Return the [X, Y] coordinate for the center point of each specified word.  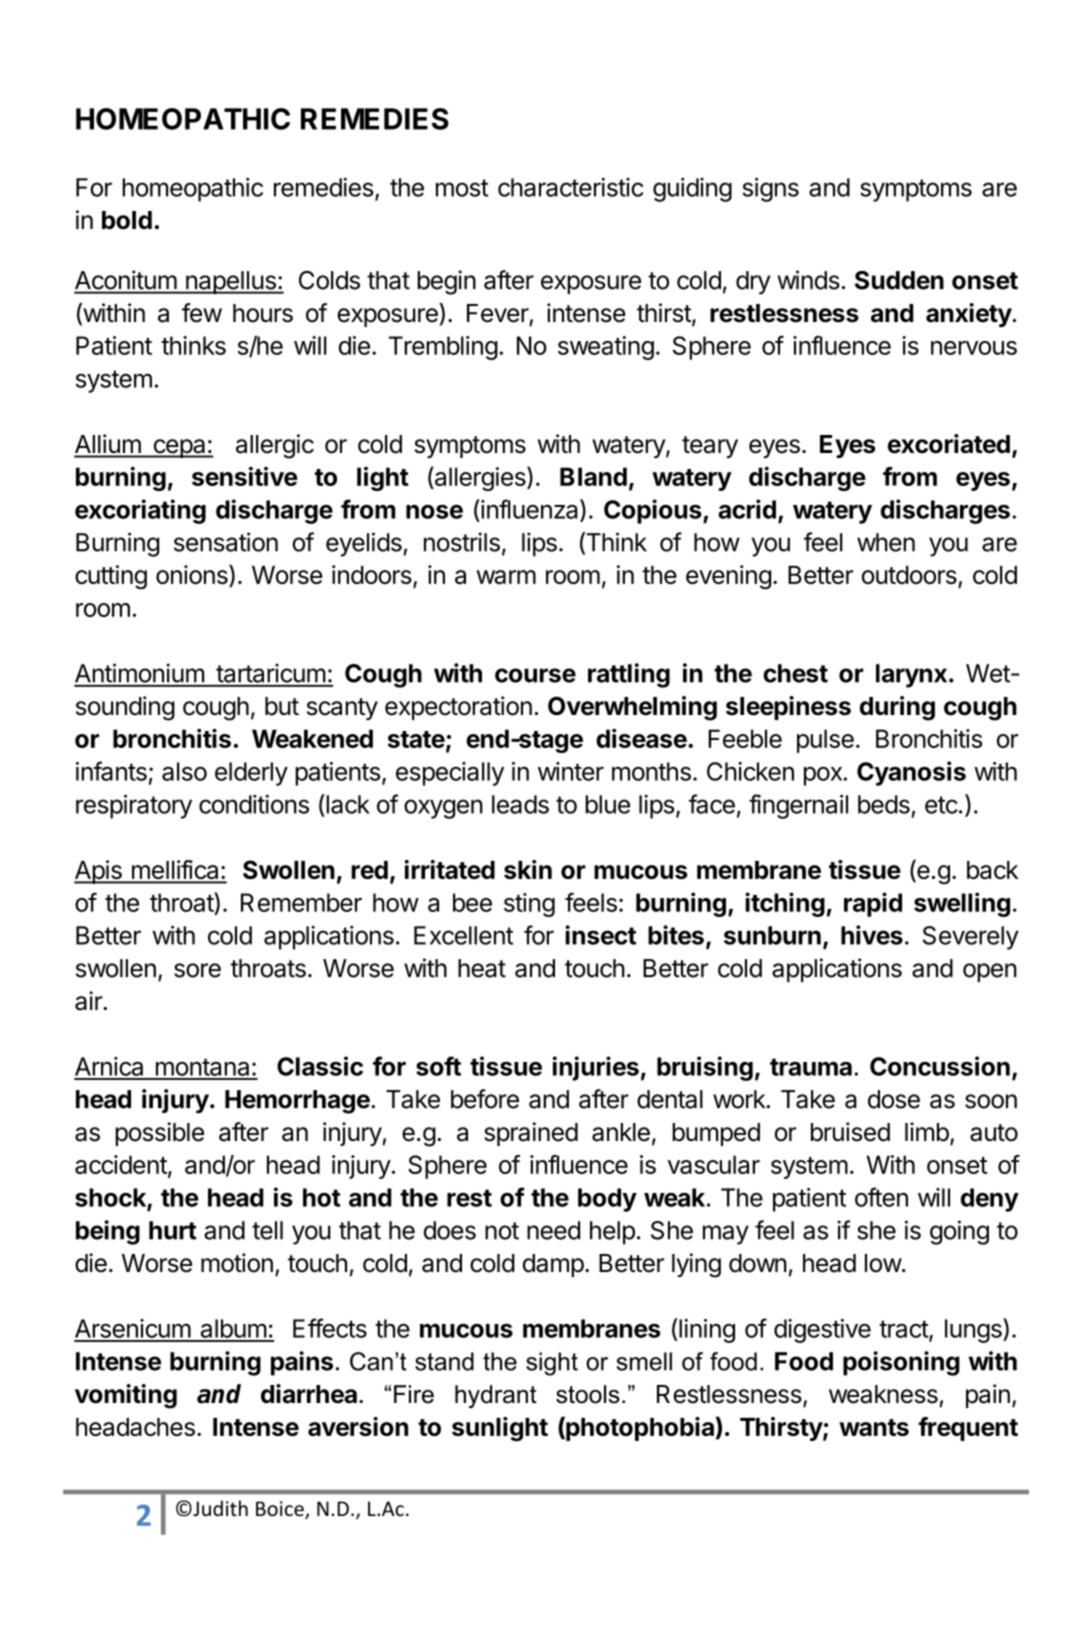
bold [127, 220]
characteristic [570, 187]
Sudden [899, 280]
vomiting [126, 1396]
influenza [530, 510]
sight [552, 1364]
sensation [226, 542]
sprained [531, 1134]
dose [894, 1099]
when [886, 542]
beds [884, 804]
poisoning [901, 1363]
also [184, 771]
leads [520, 804]
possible [159, 1134]
